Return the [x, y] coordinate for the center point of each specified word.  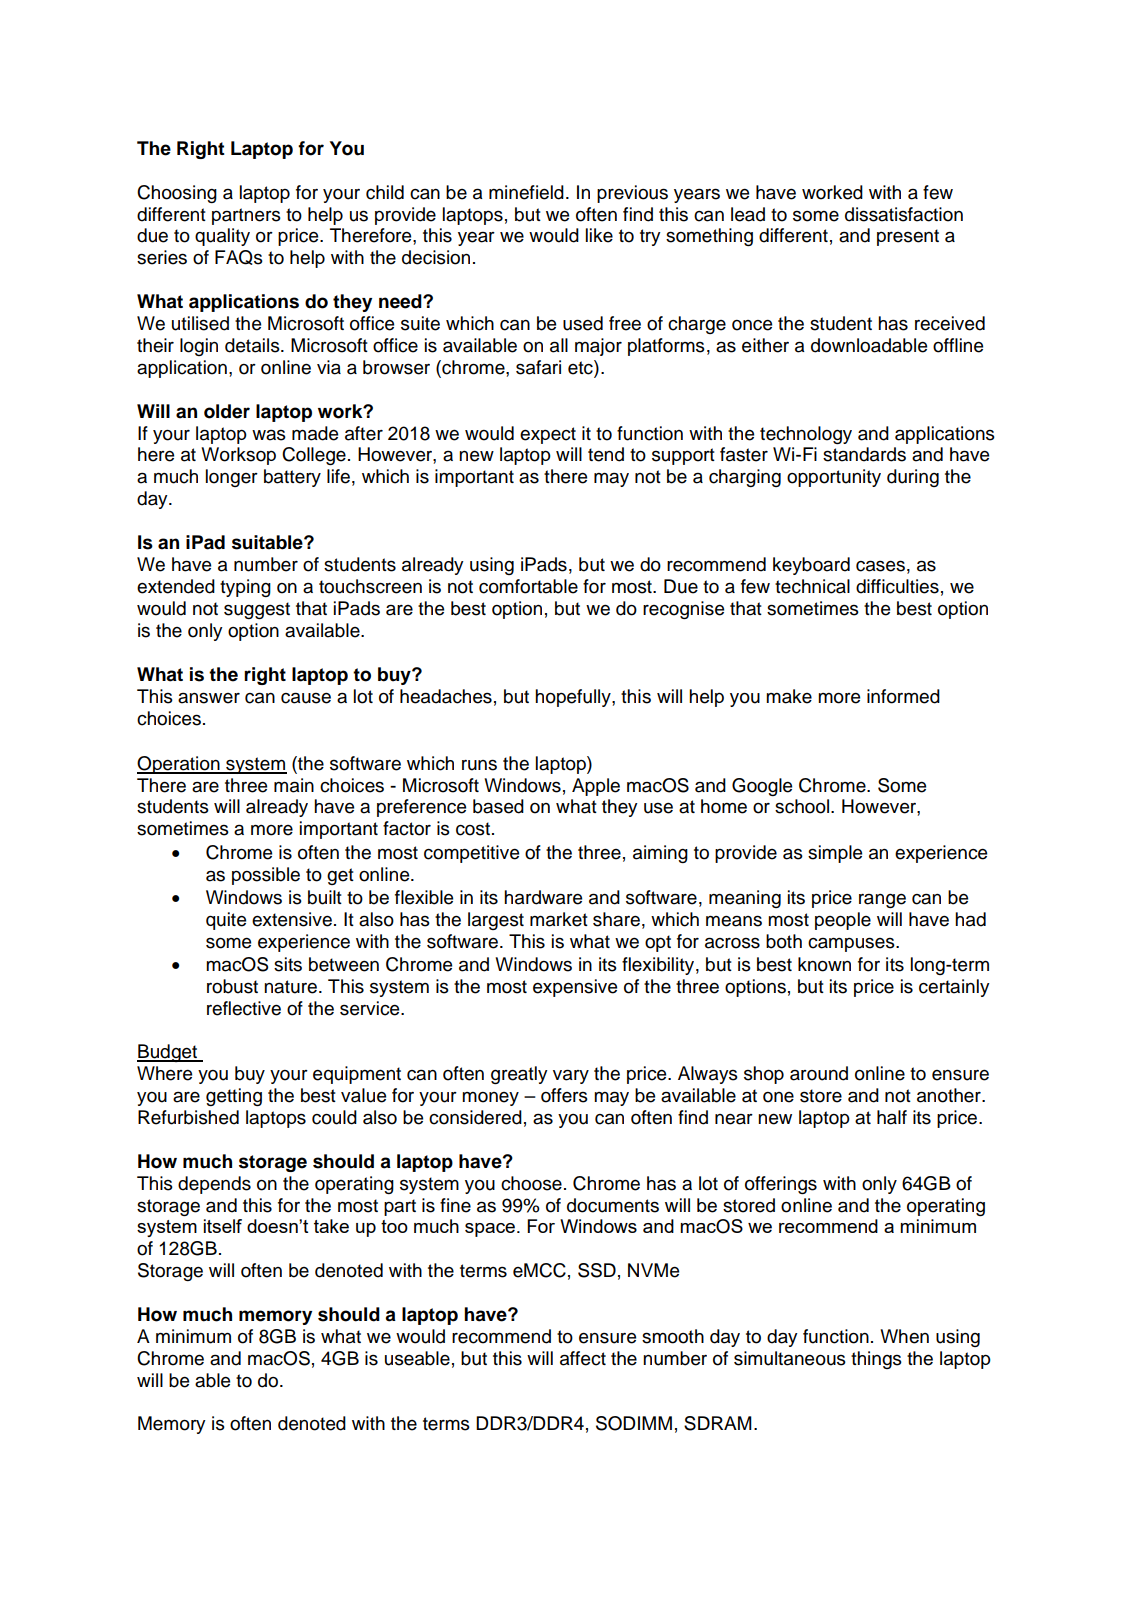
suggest [257, 610]
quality [222, 237]
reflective [244, 1008]
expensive [575, 988]
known [824, 964]
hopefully [574, 698]
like [599, 235]
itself [223, 1226]
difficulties [897, 586]
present [908, 237]
